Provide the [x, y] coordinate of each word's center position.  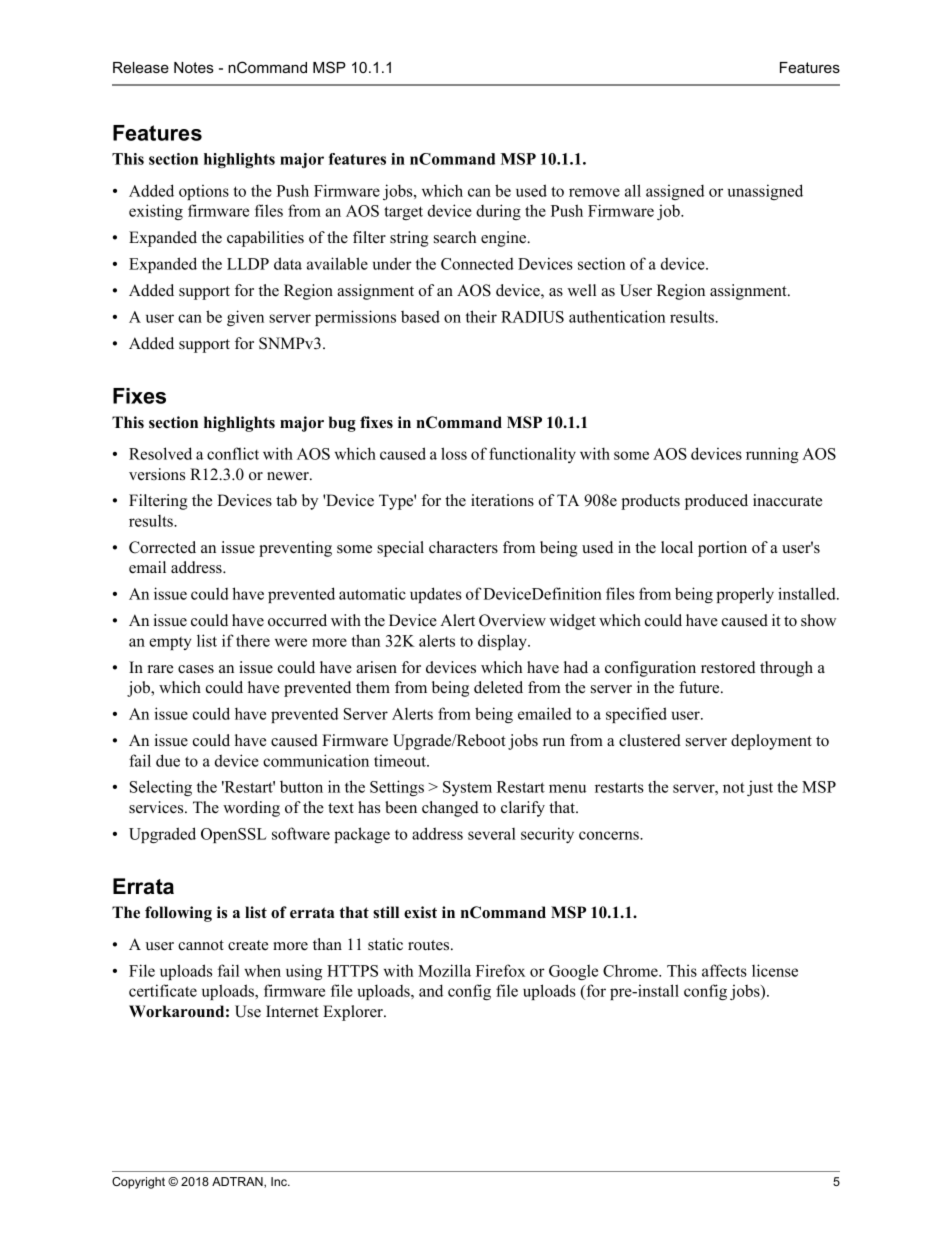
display [503, 642]
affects [724, 970]
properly [745, 595]
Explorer [354, 1013]
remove [594, 192]
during [498, 212]
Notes [194, 67]
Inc [280, 1181]
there [253, 641]
